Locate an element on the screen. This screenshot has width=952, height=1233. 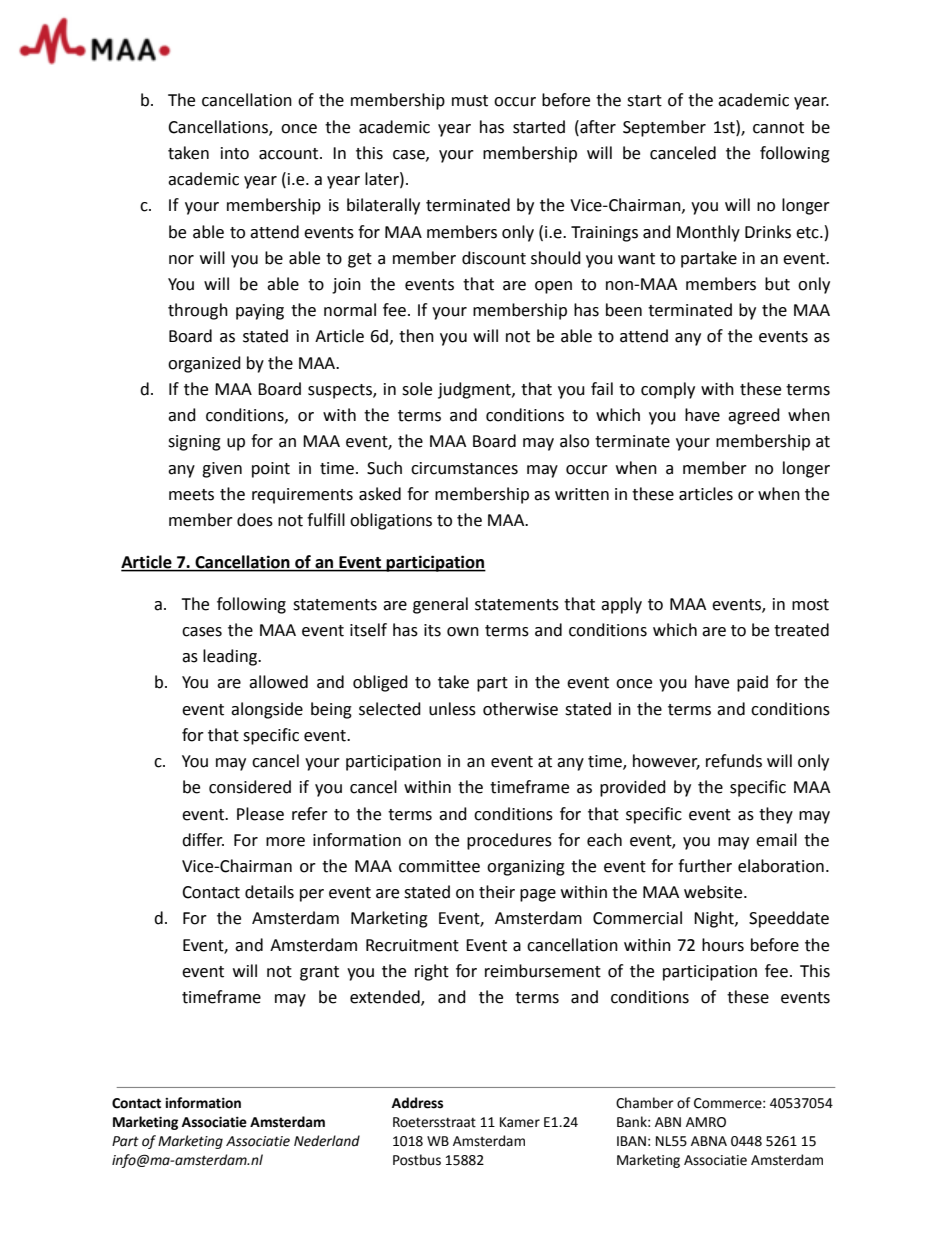
leading is located at coordinates (231, 657).
